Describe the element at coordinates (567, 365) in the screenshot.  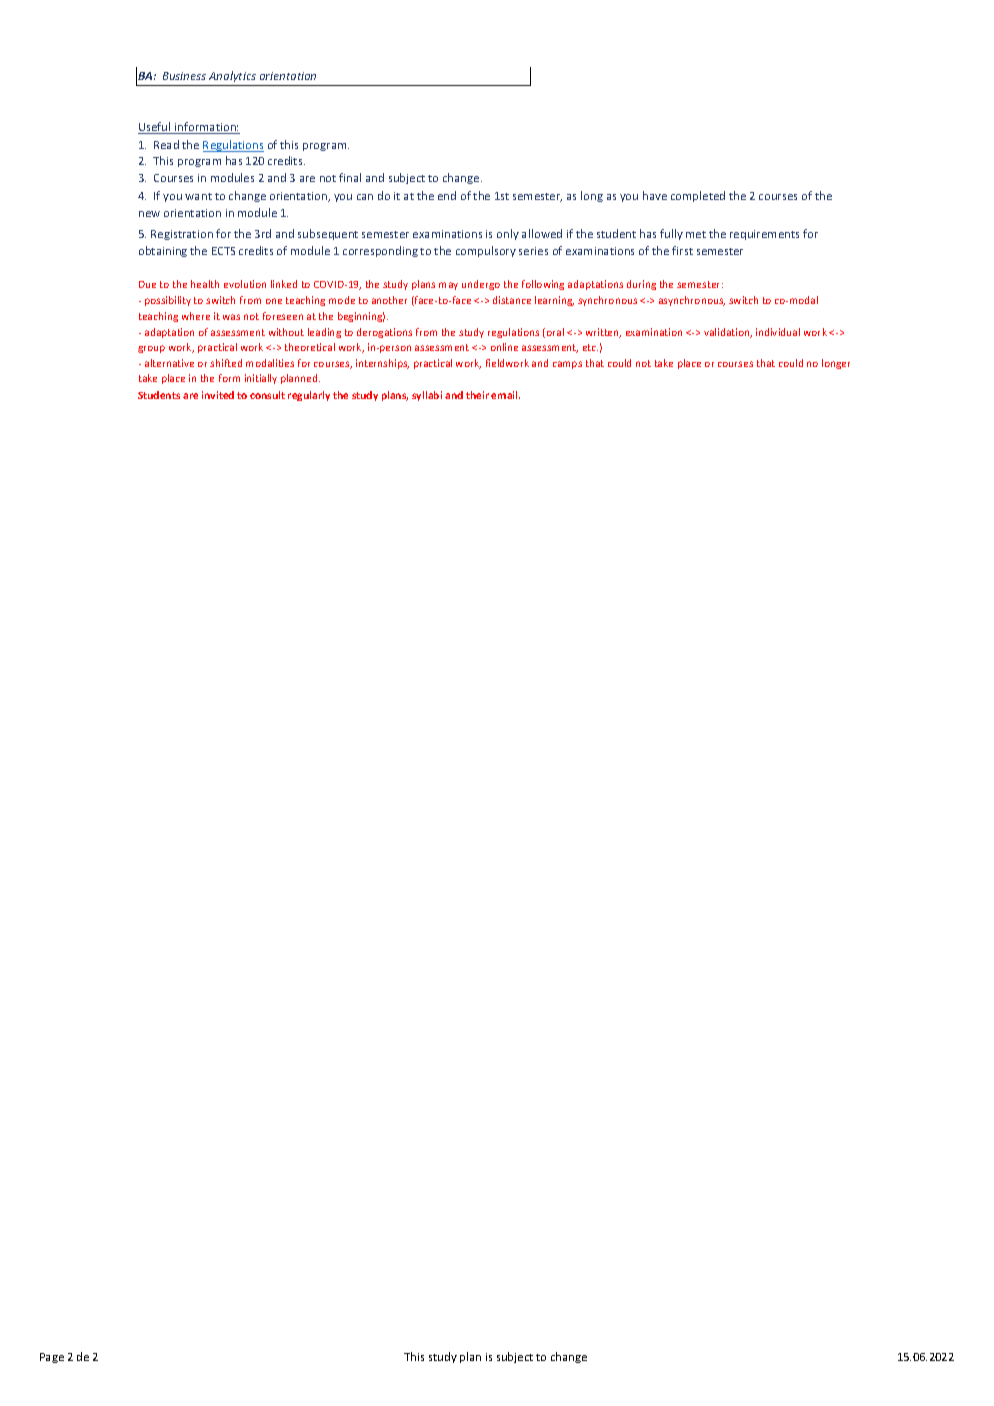
I see `camps` at that location.
